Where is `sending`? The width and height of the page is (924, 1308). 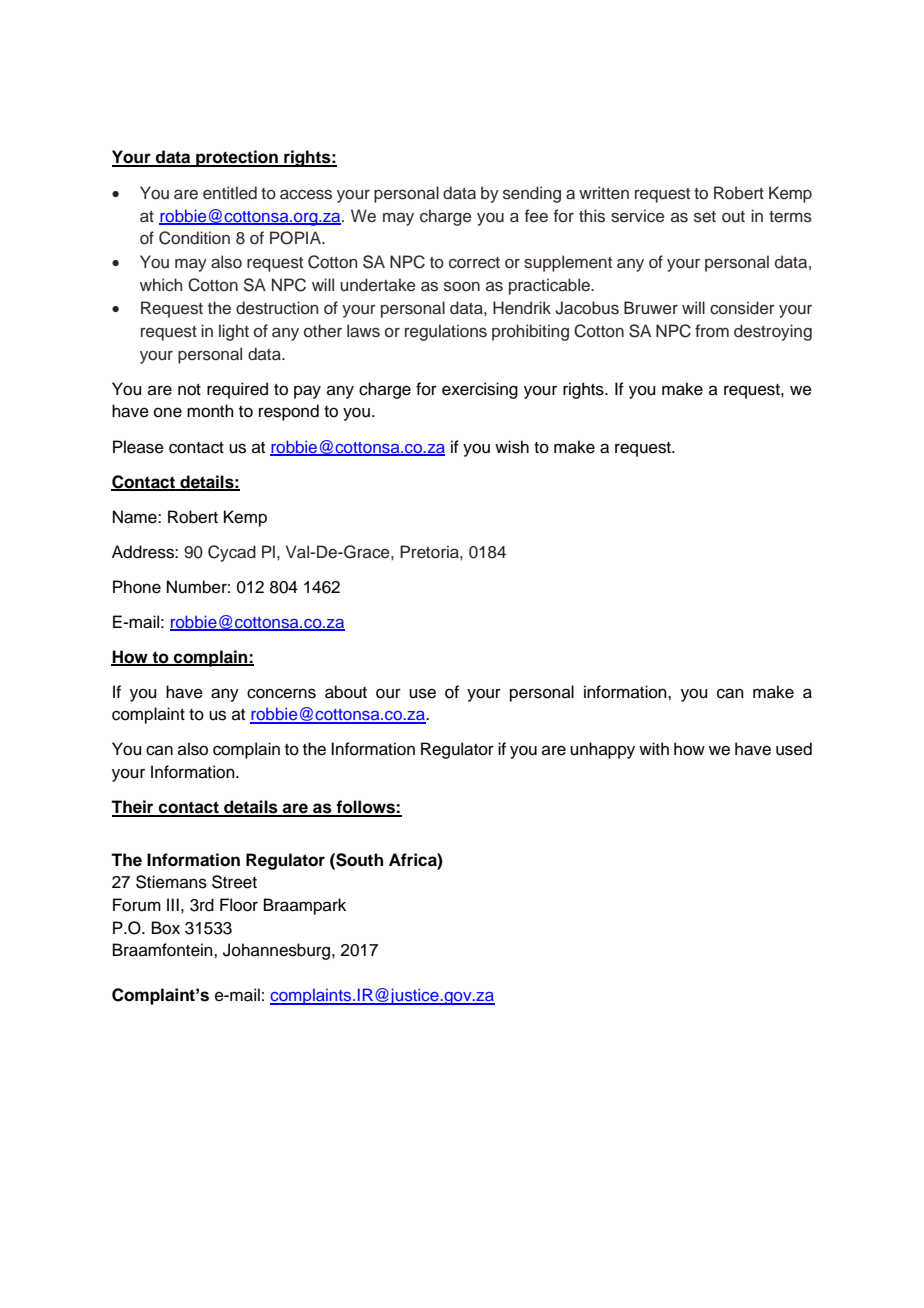
sending is located at coordinates (532, 194).
